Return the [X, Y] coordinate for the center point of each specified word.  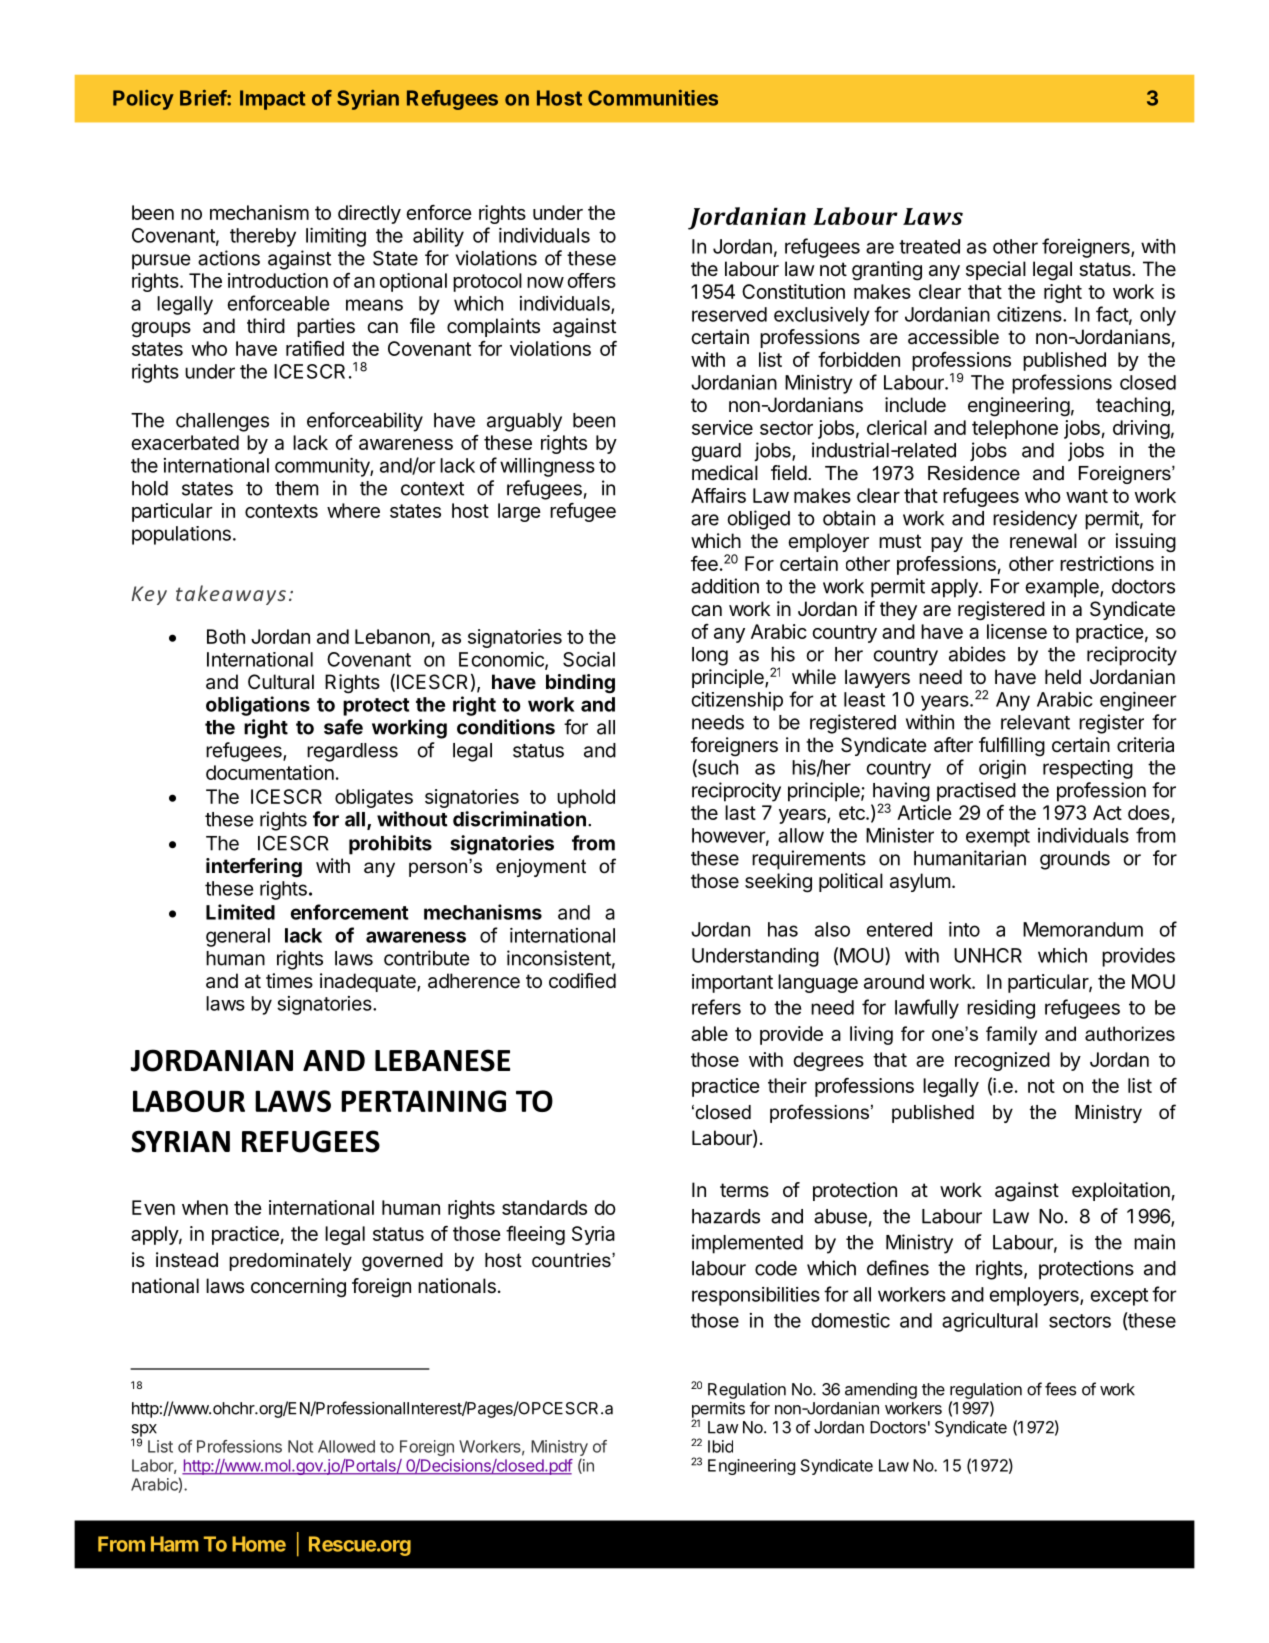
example [1063, 588]
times [289, 980]
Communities [653, 98]
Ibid [720, 1446]
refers [716, 1007]
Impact [272, 100]
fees [1060, 1389]
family [1011, 1035]
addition [725, 586]
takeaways [231, 595]
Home [259, 1544]
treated [929, 246]
